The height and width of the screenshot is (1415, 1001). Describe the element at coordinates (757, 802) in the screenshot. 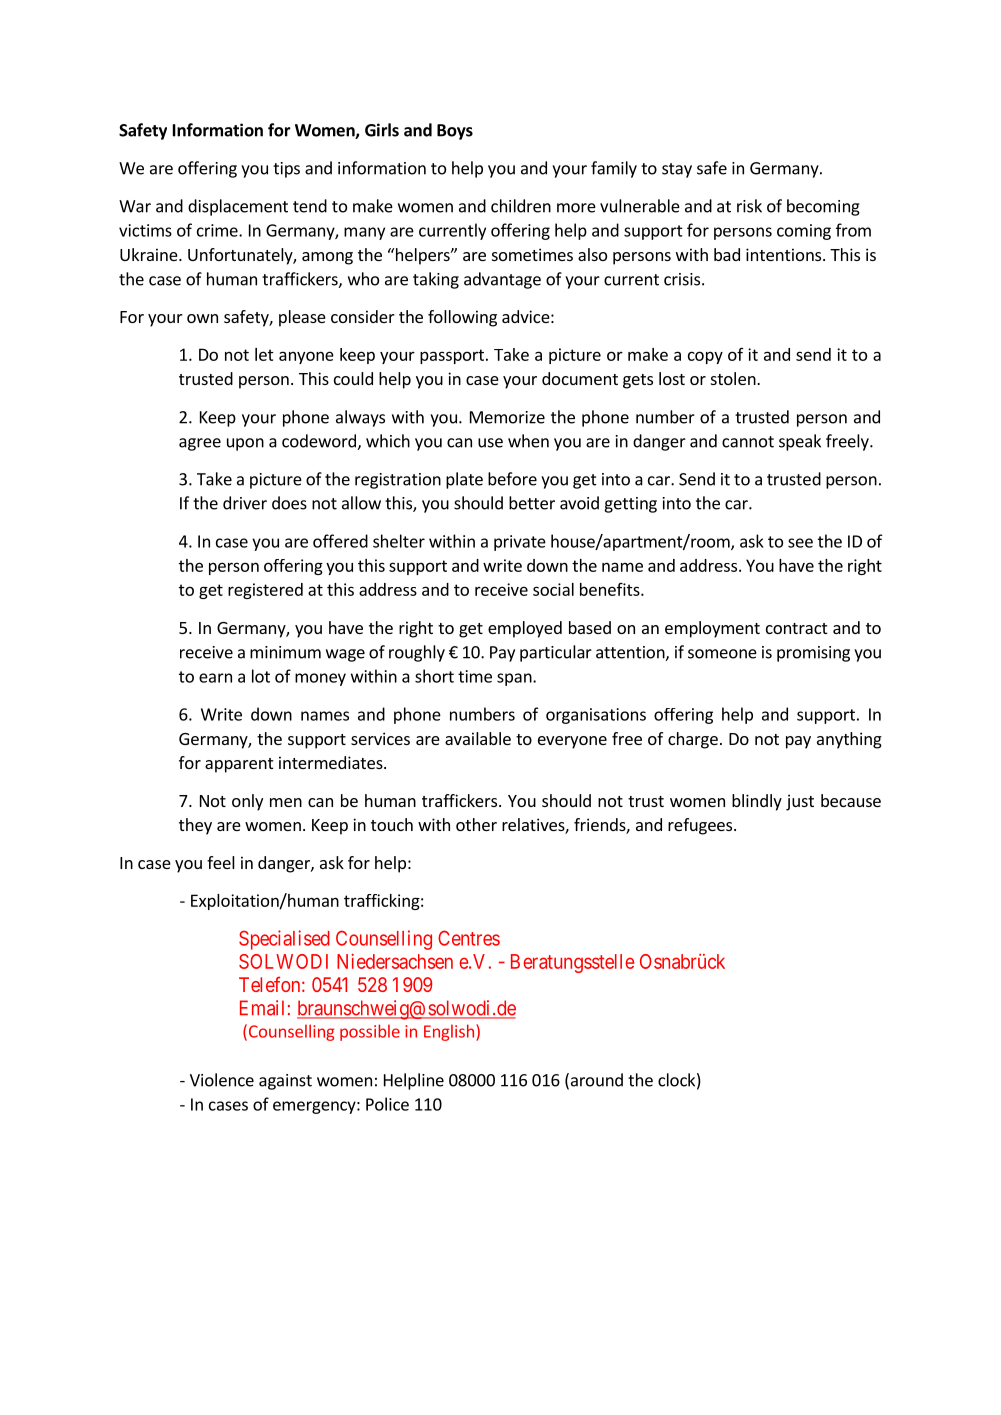

I see `blindly` at that location.
